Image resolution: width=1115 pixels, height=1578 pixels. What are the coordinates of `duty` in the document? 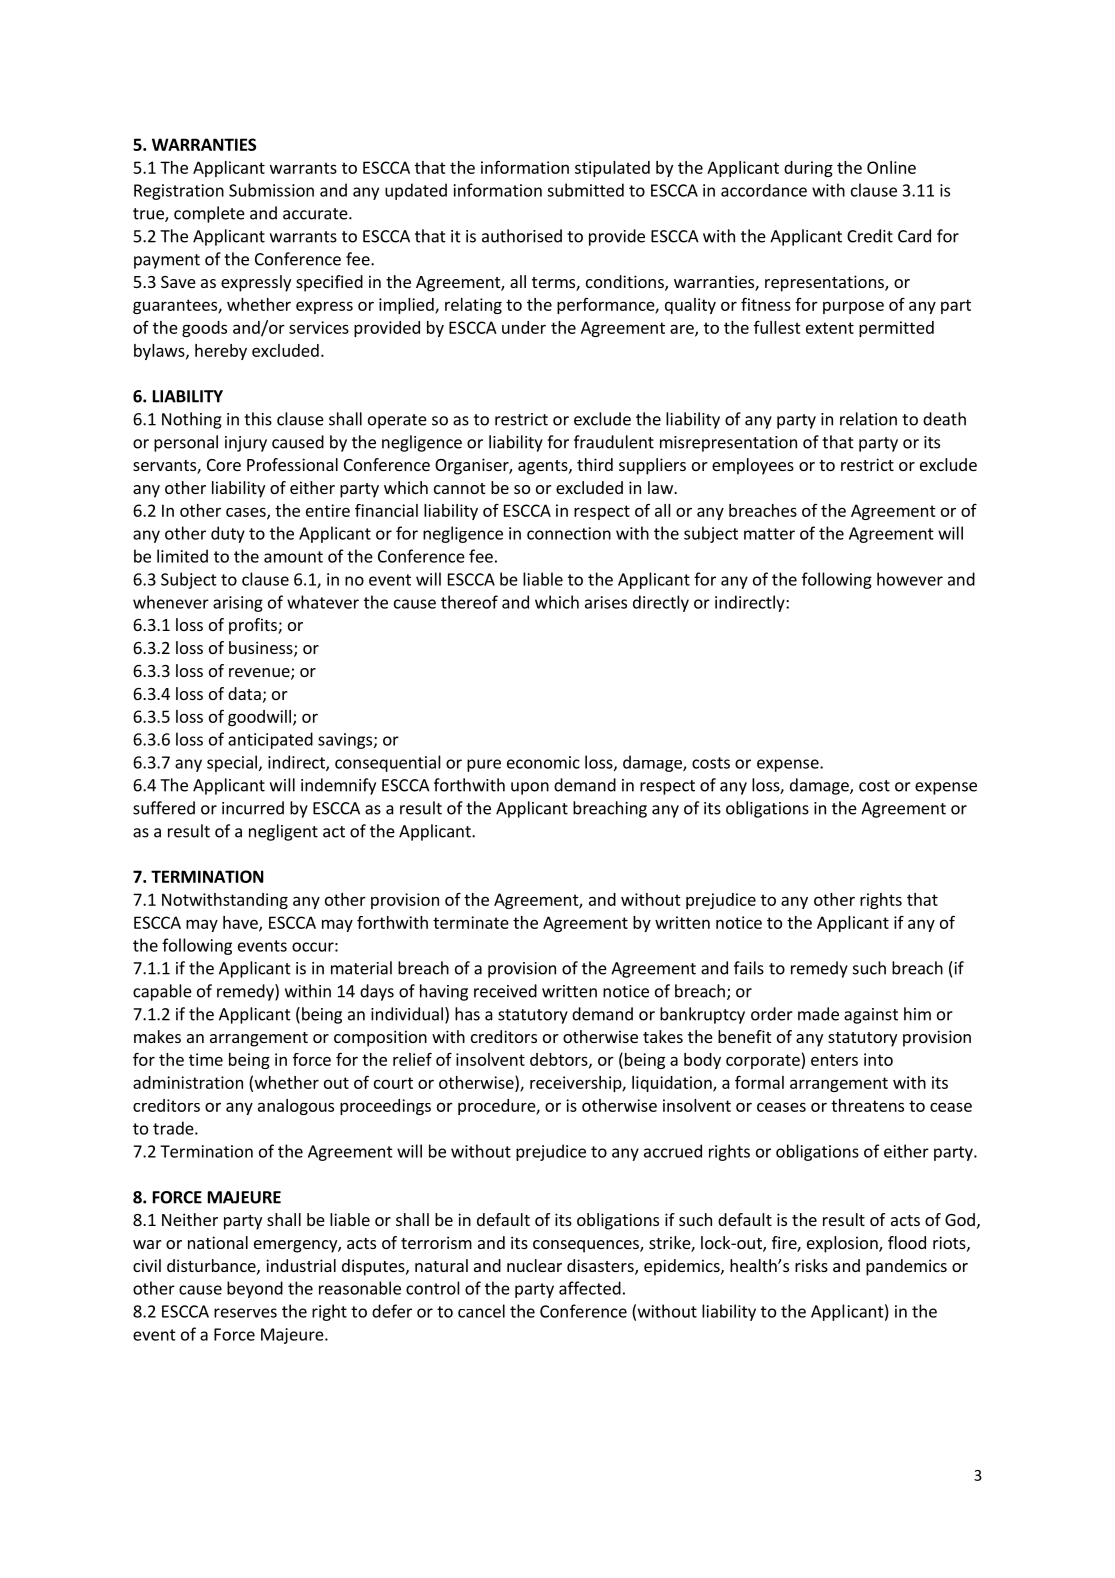 It's located at (228, 534).
